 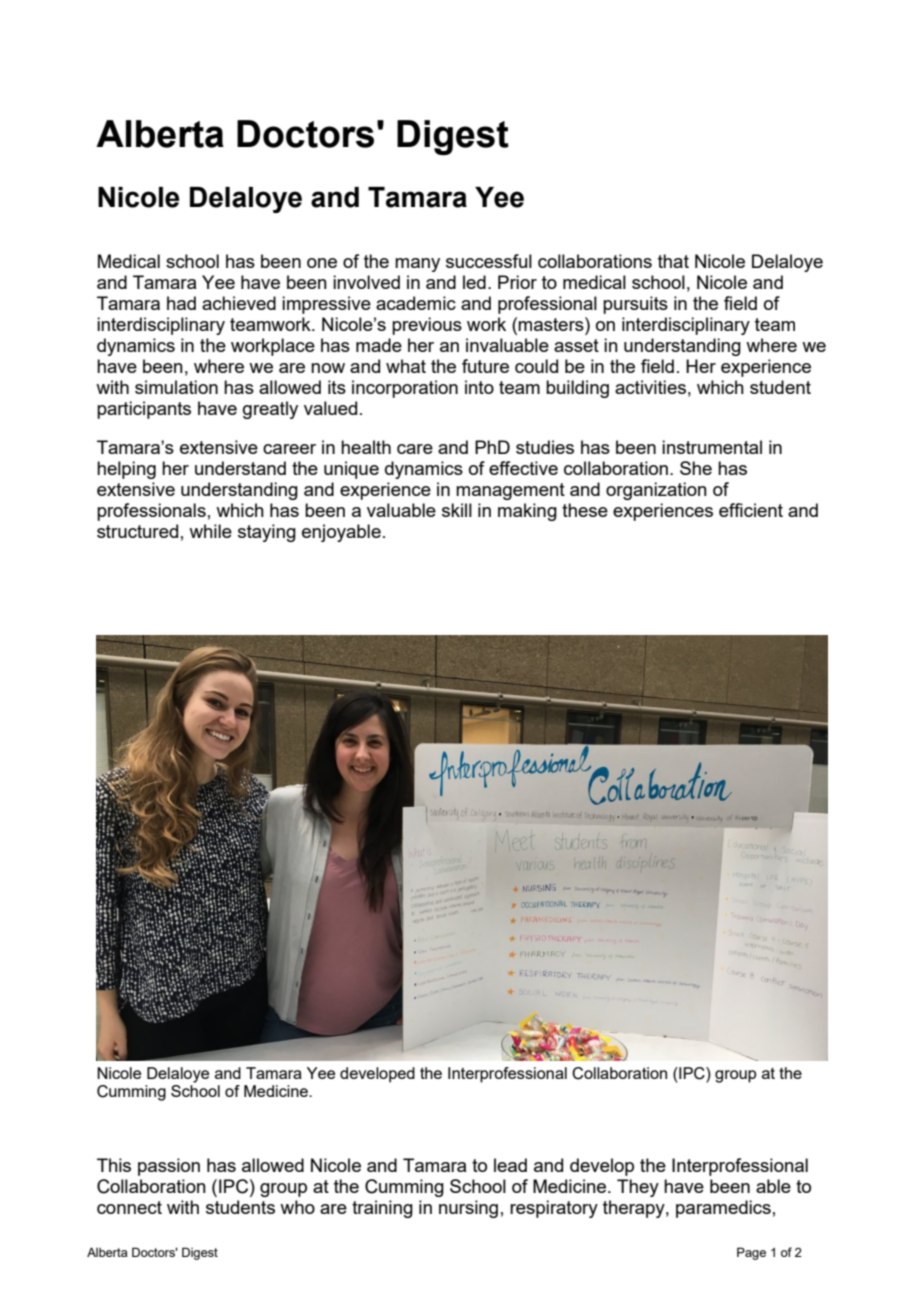 I want to click on skill, so click(x=457, y=510).
